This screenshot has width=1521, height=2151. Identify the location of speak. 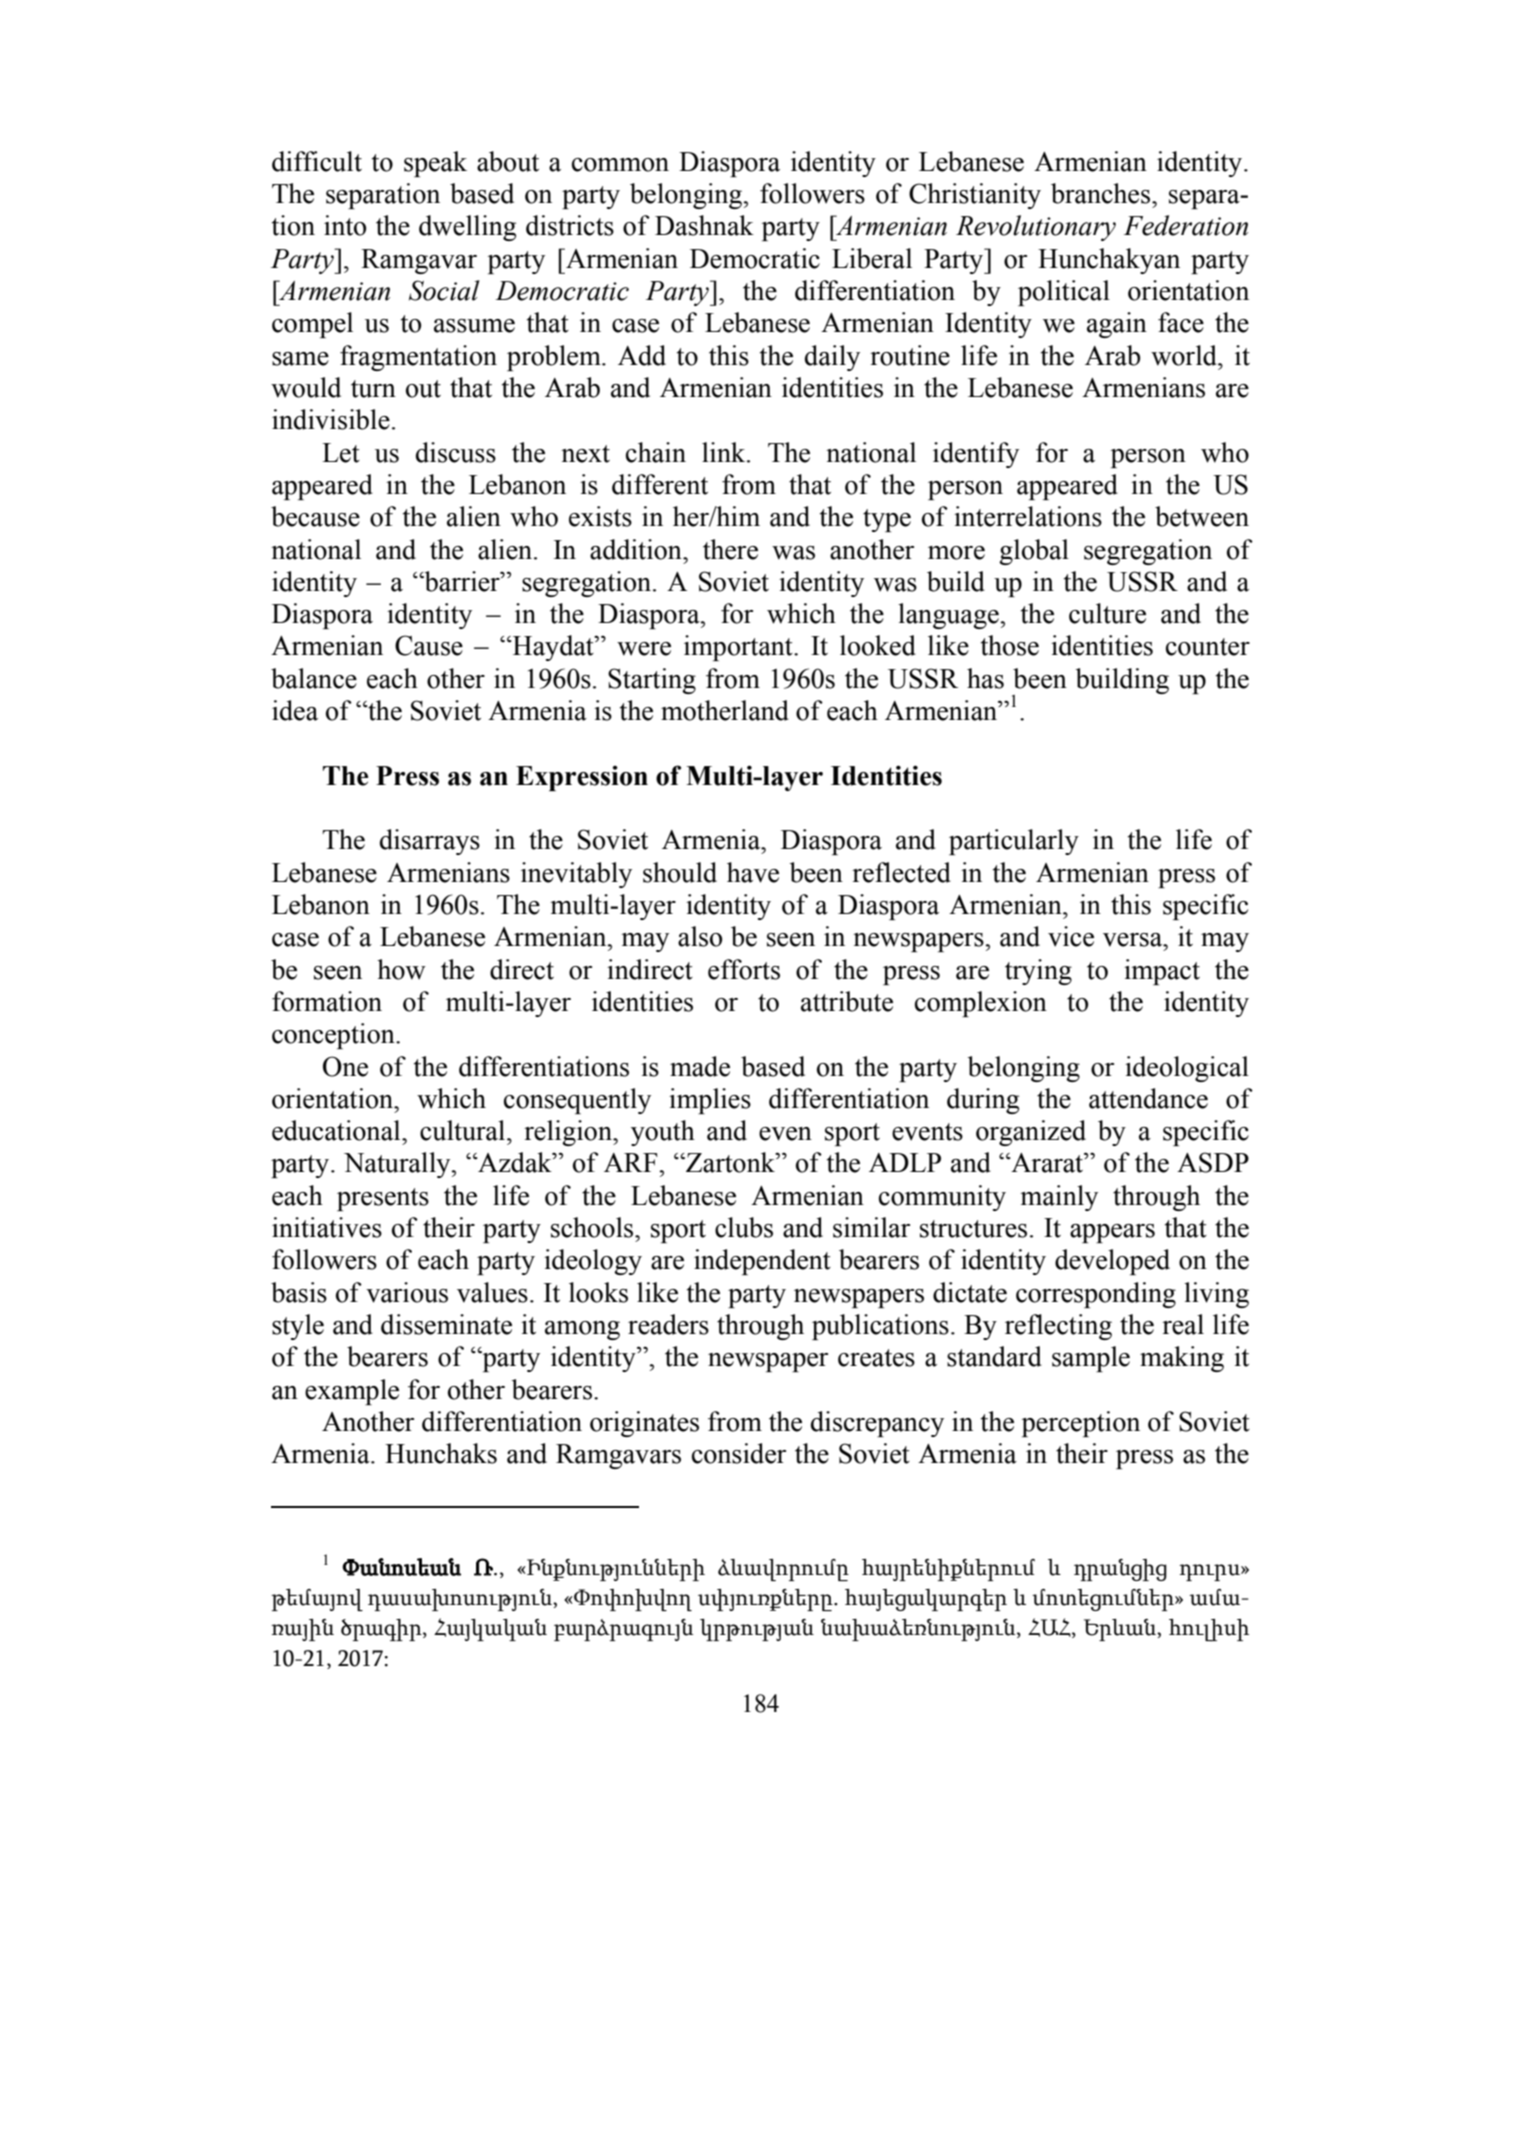
(435, 164).
